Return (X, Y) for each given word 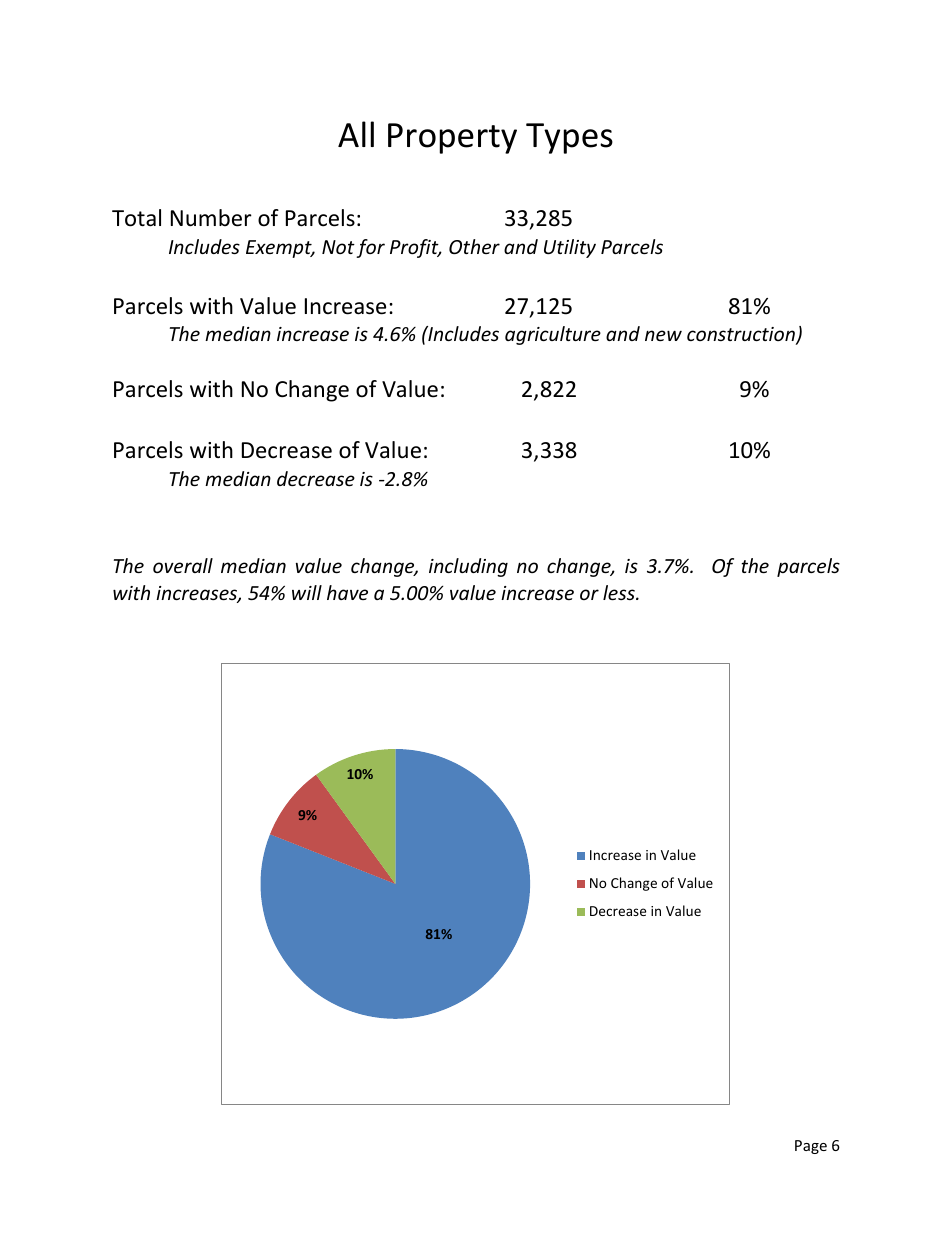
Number (211, 218)
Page (811, 1147)
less (620, 592)
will (307, 592)
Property (452, 138)
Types (569, 138)
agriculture (553, 335)
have (347, 592)
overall (183, 565)
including (468, 567)
